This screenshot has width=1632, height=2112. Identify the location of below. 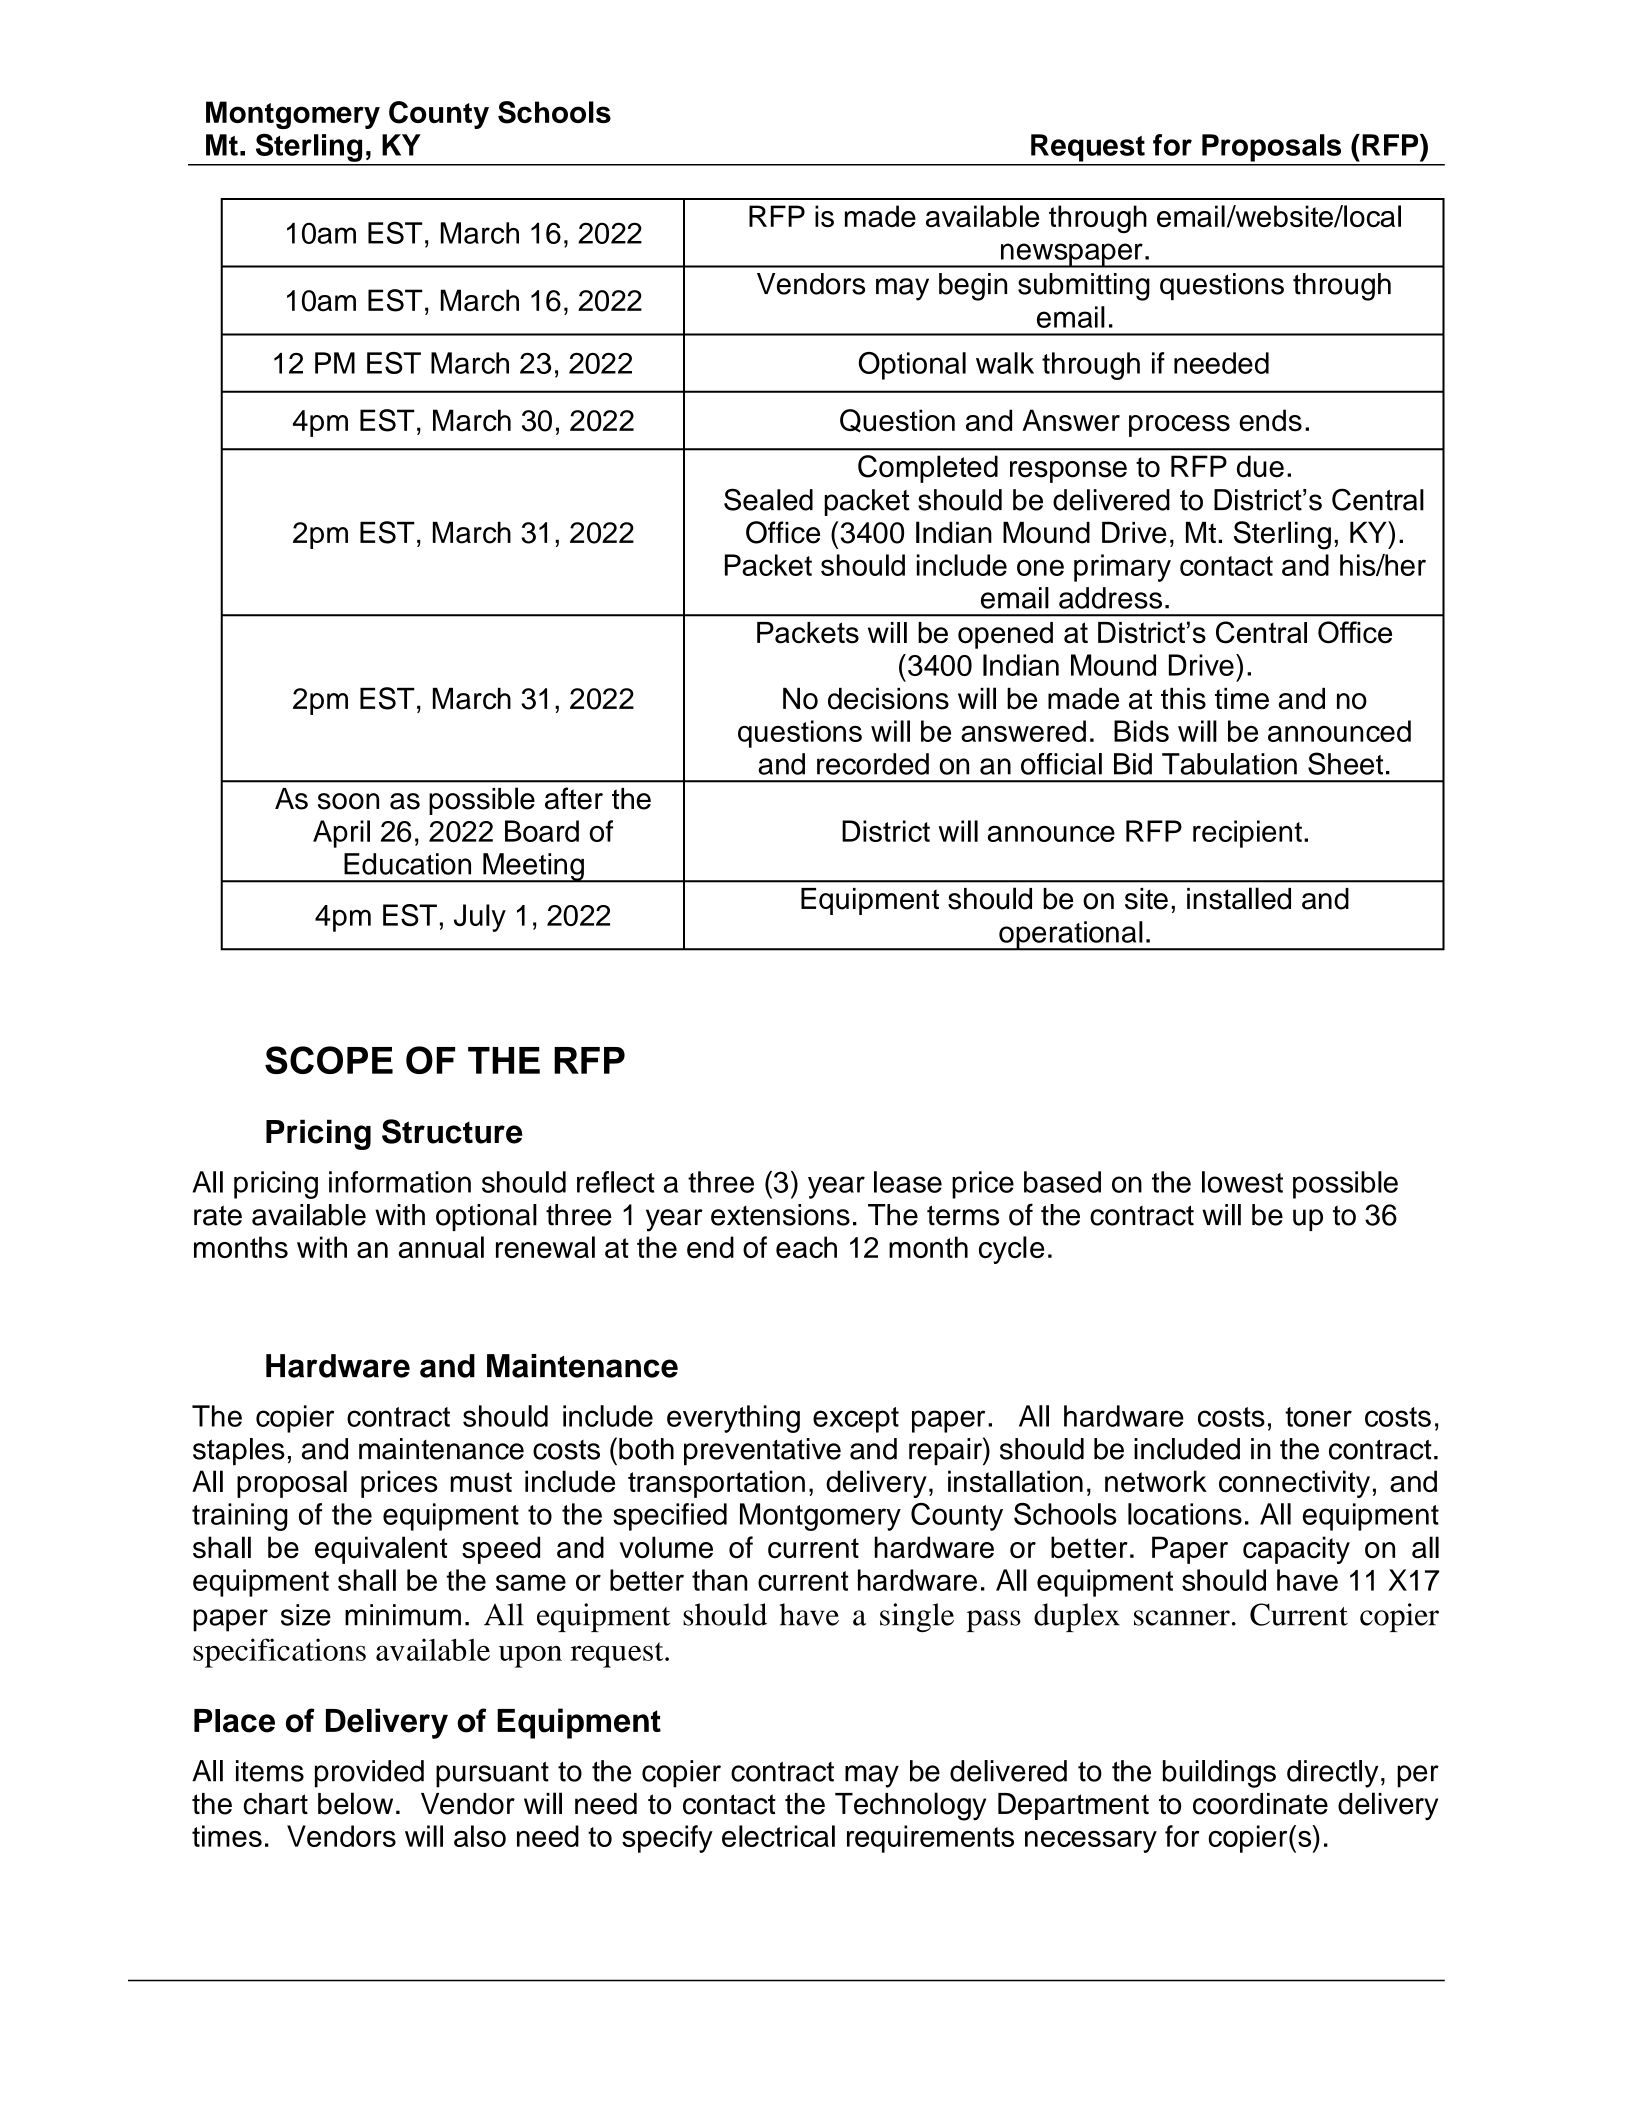
(355, 1803).
